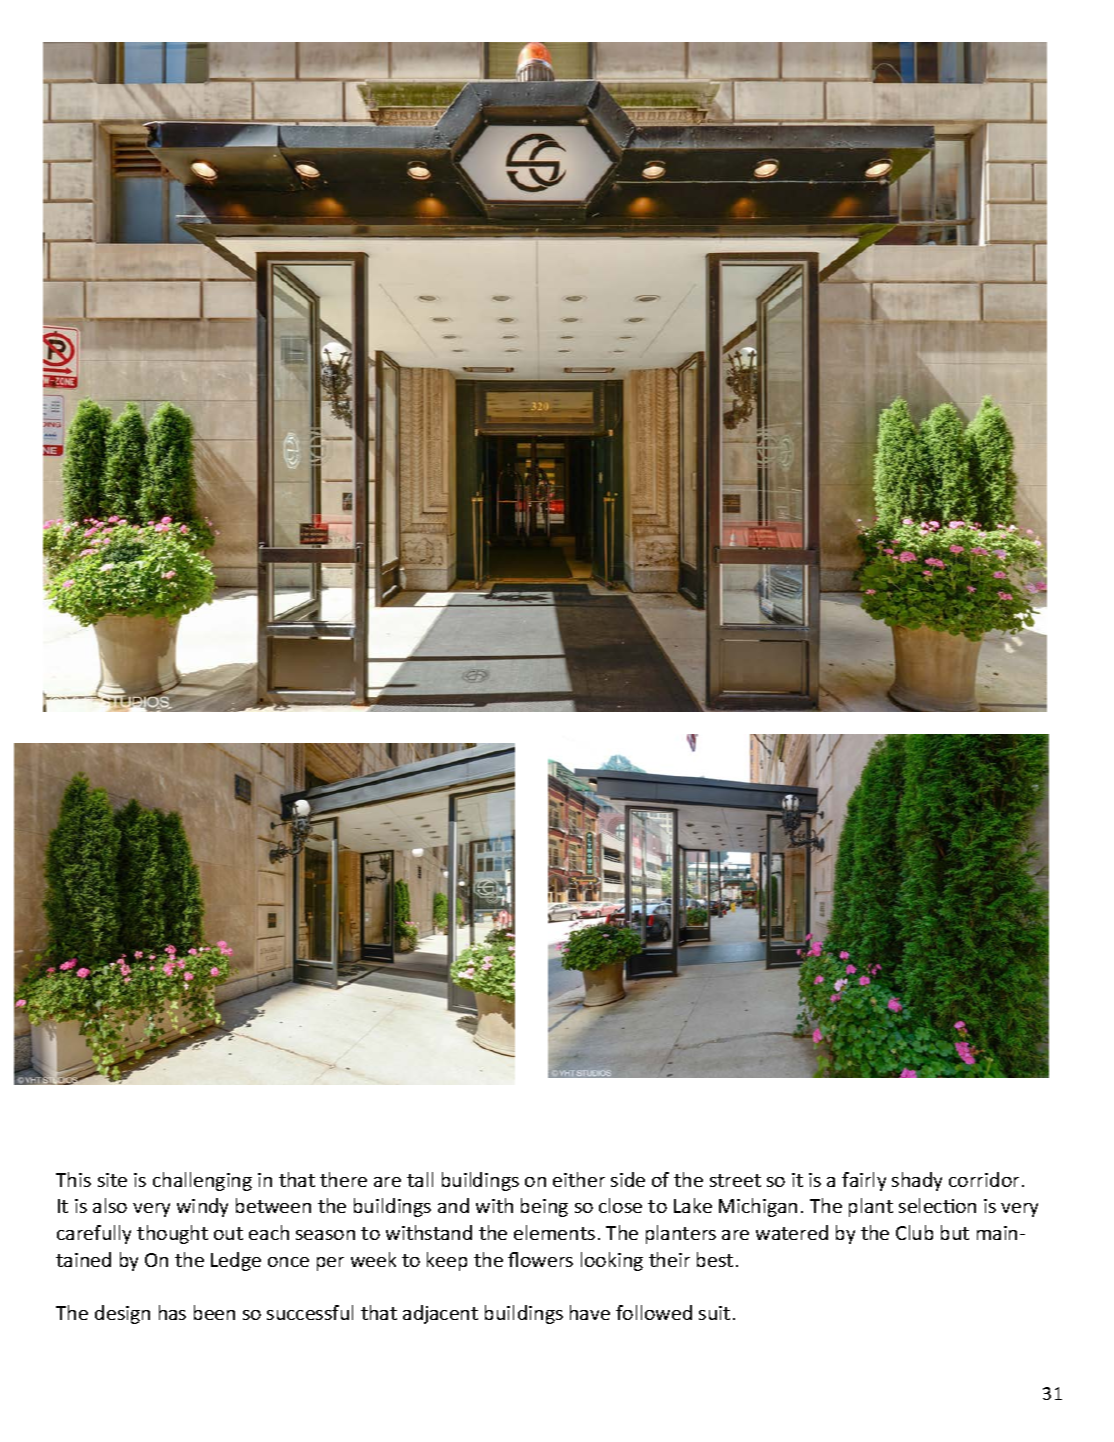 The image size is (1114, 1442). What do you see at coordinates (914, 1232) in the document?
I see `Club` at bounding box center [914, 1232].
